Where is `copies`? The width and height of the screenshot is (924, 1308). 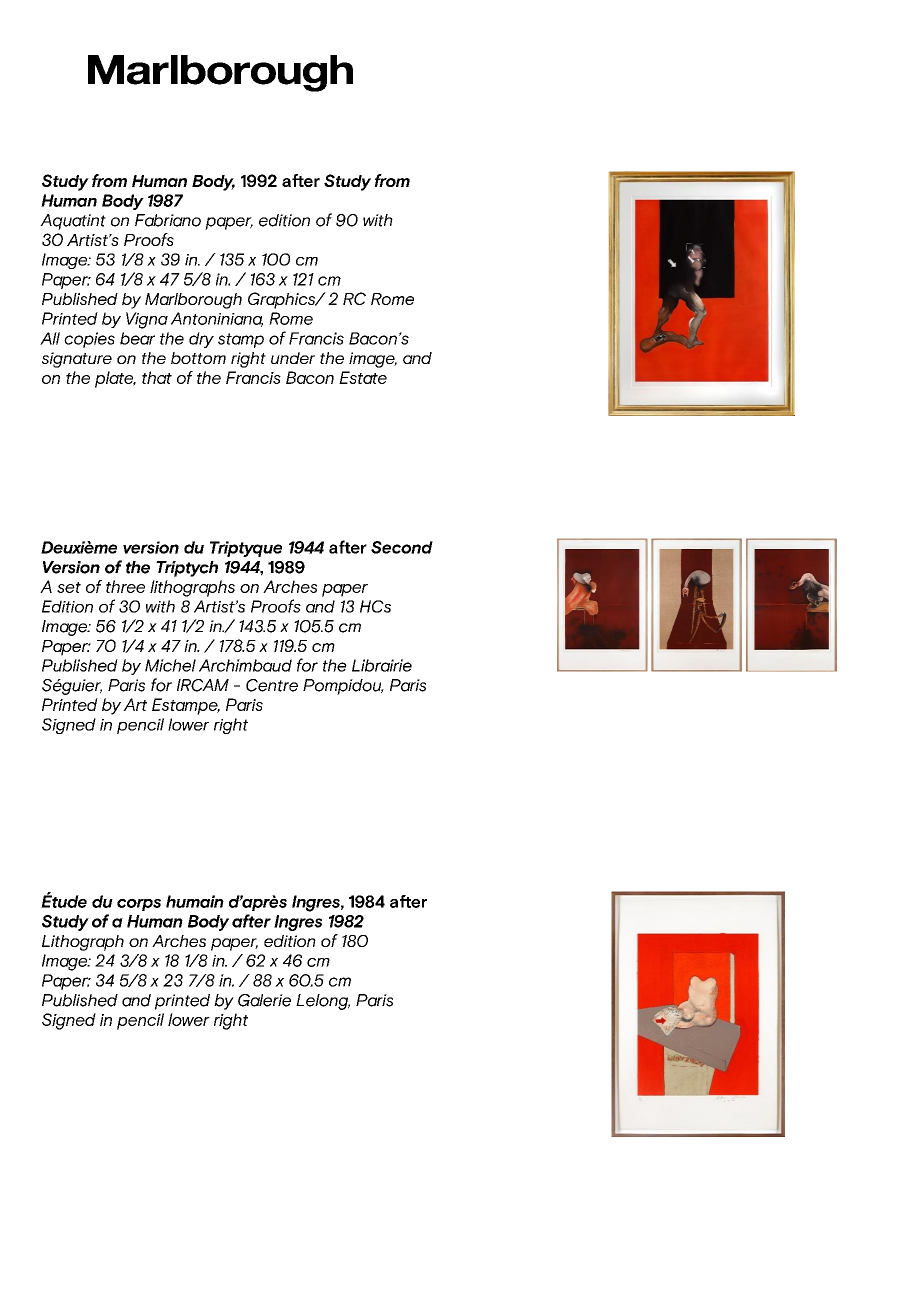 copies is located at coordinates (89, 340).
